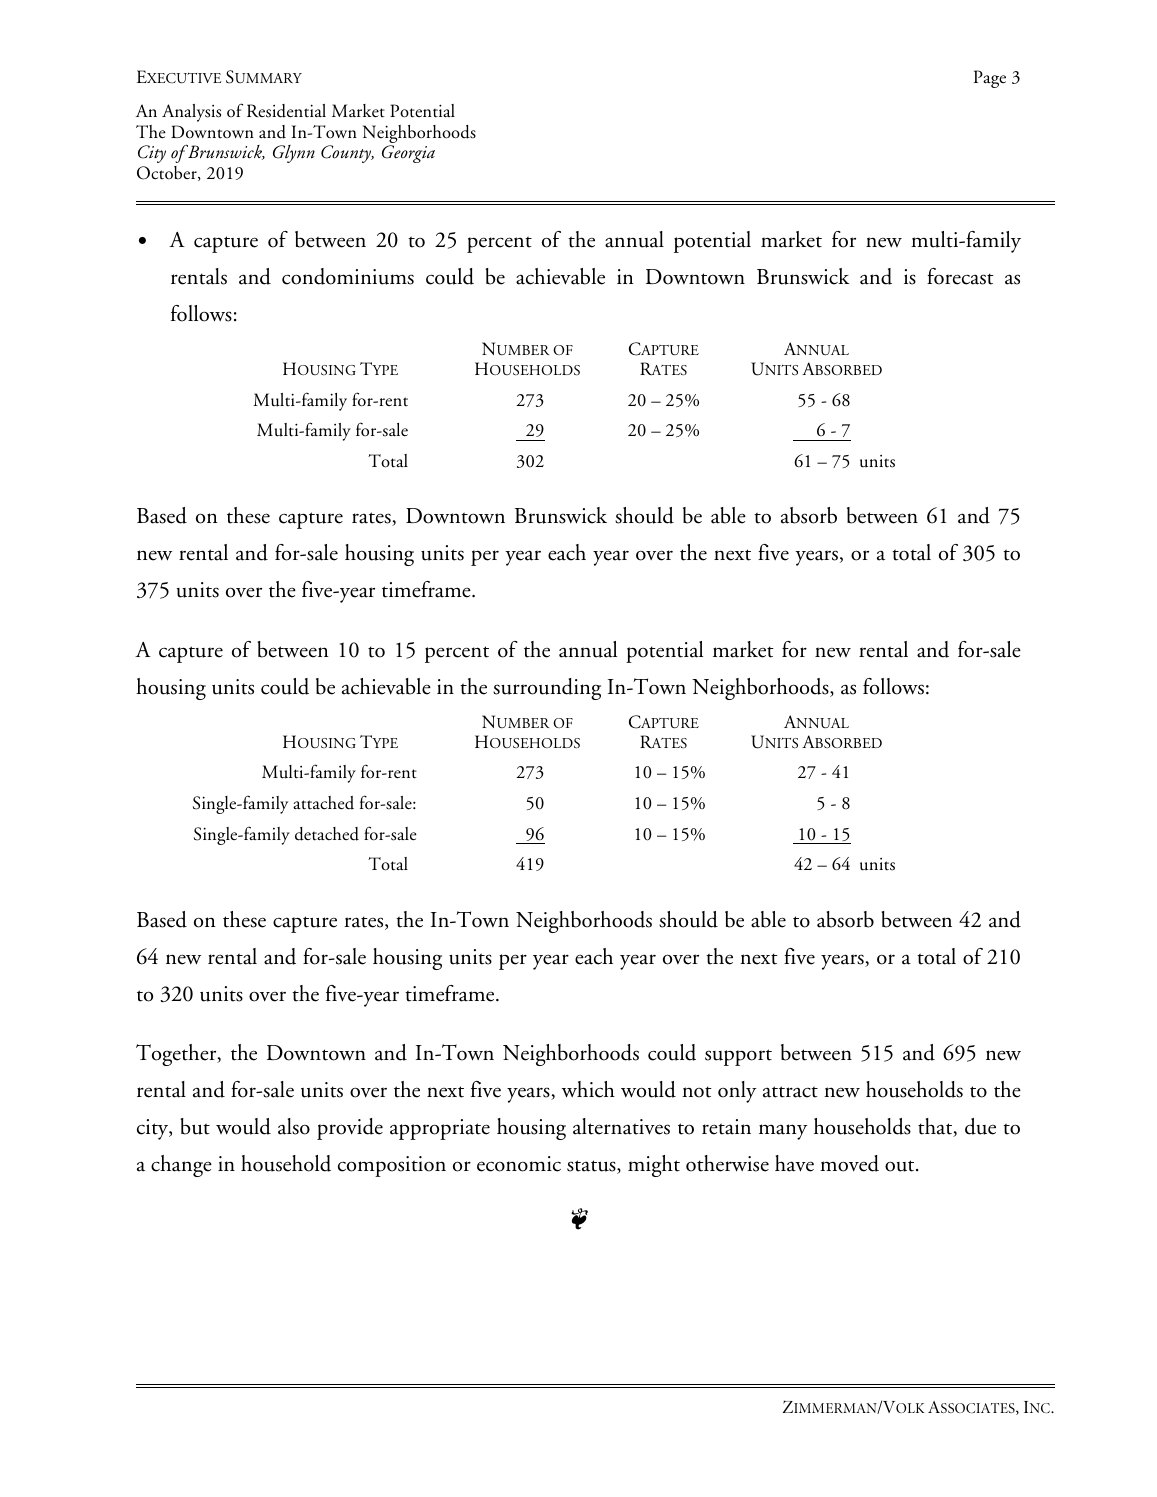  I want to click on also, so click(294, 1126).
